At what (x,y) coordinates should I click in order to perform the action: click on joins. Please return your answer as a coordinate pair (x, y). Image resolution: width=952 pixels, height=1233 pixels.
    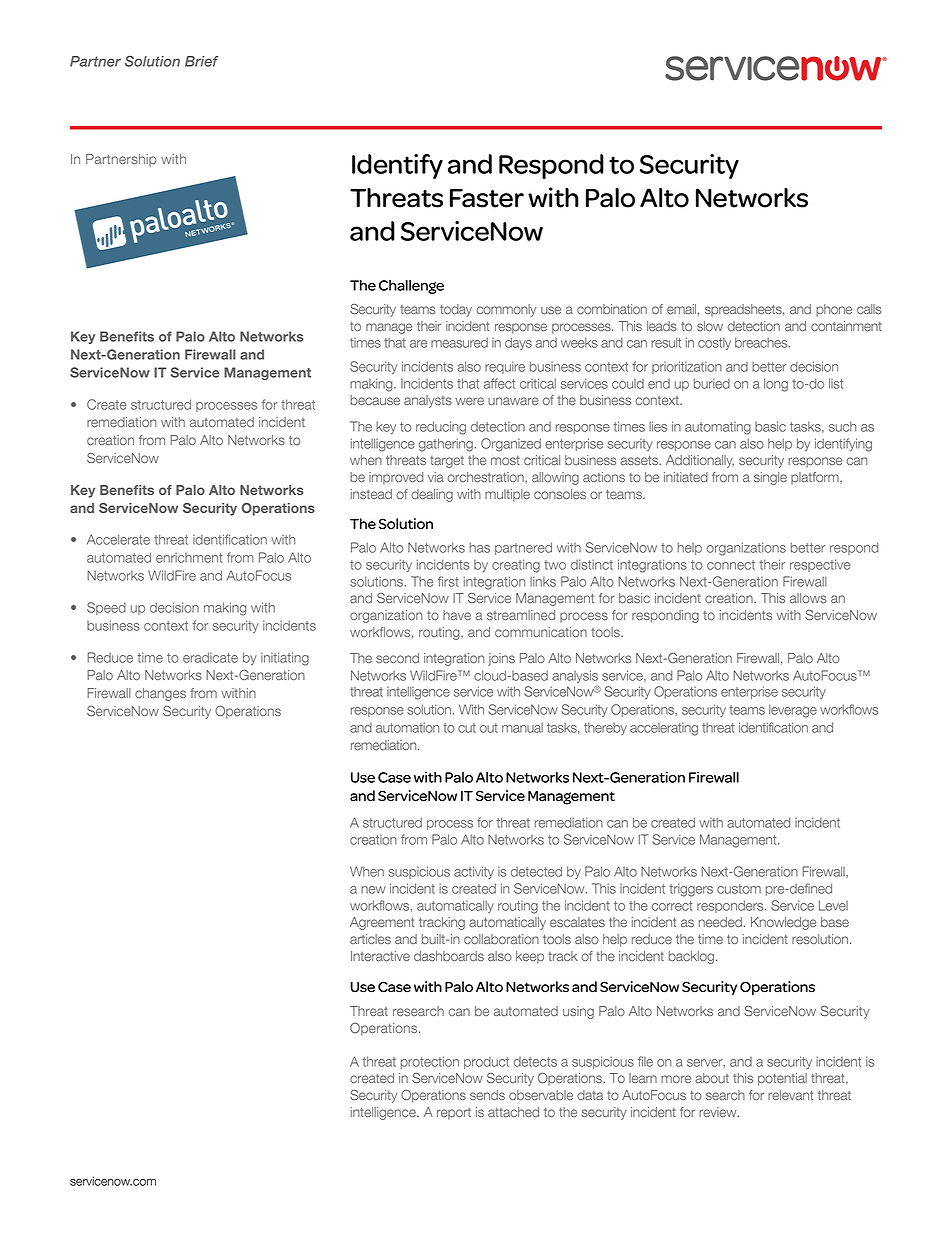
    Looking at the image, I should click on (501, 659).
